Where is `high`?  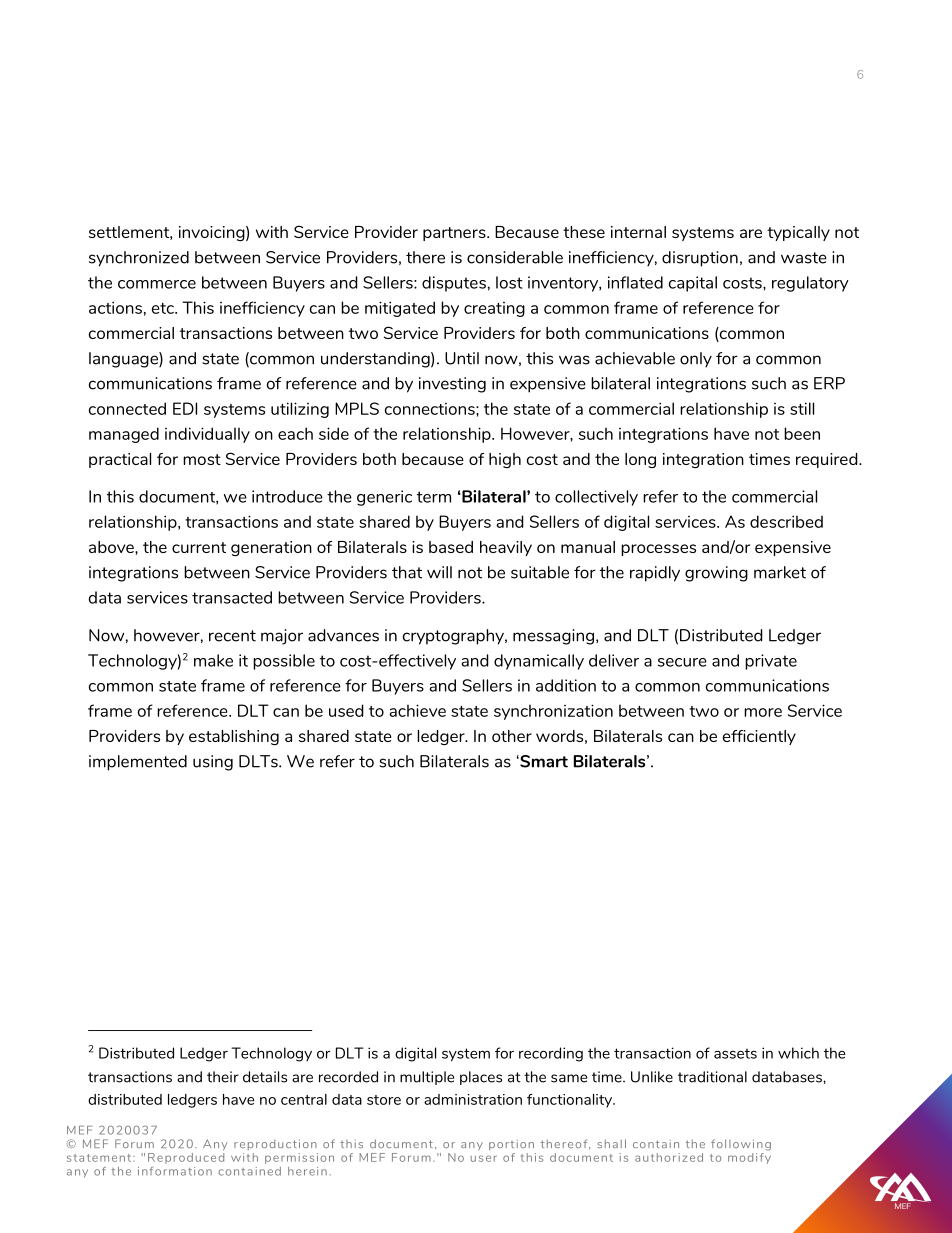
high is located at coordinates (505, 460).
